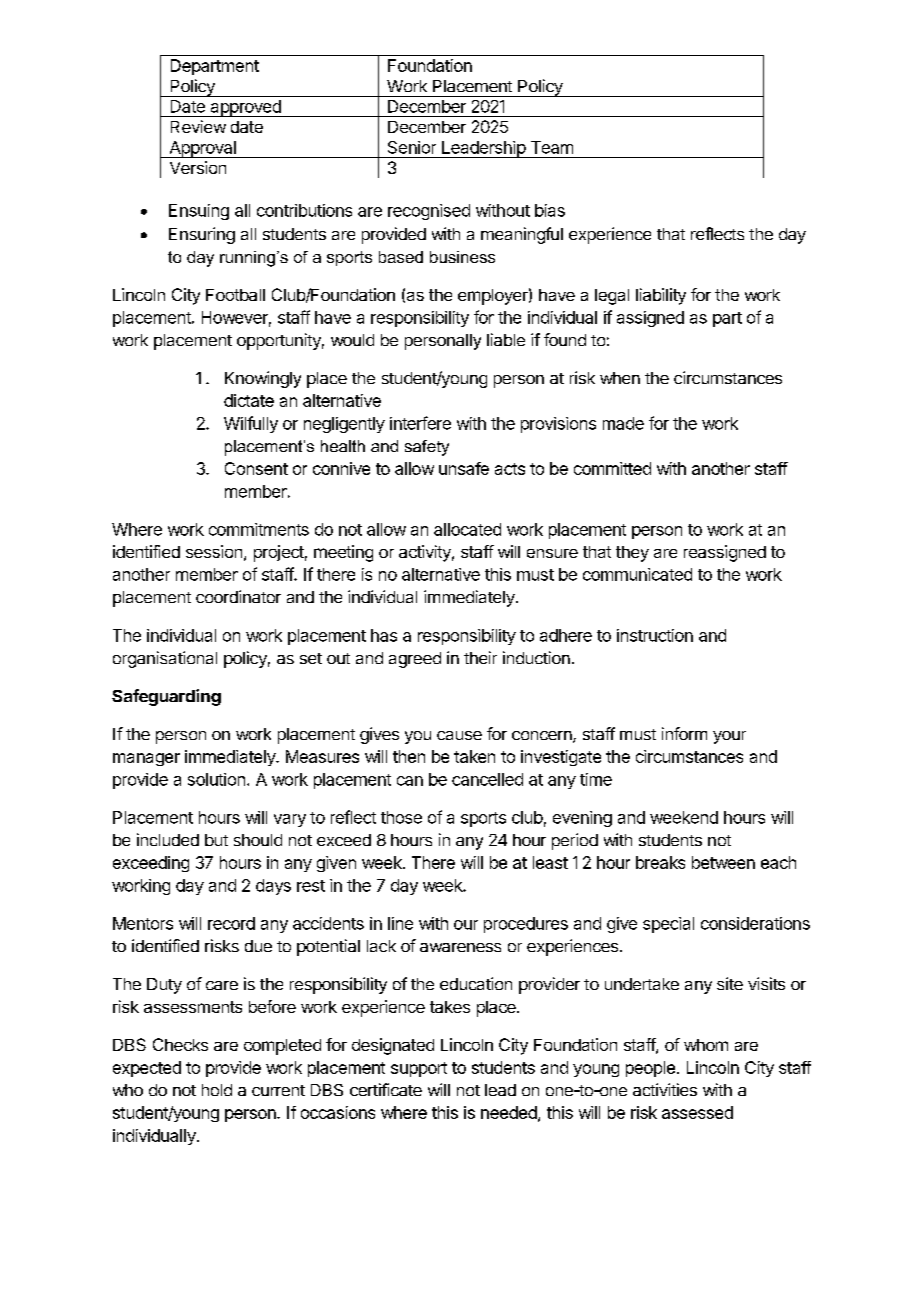 This screenshot has width=924, height=1308. I want to click on Approval, so click(202, 149).
